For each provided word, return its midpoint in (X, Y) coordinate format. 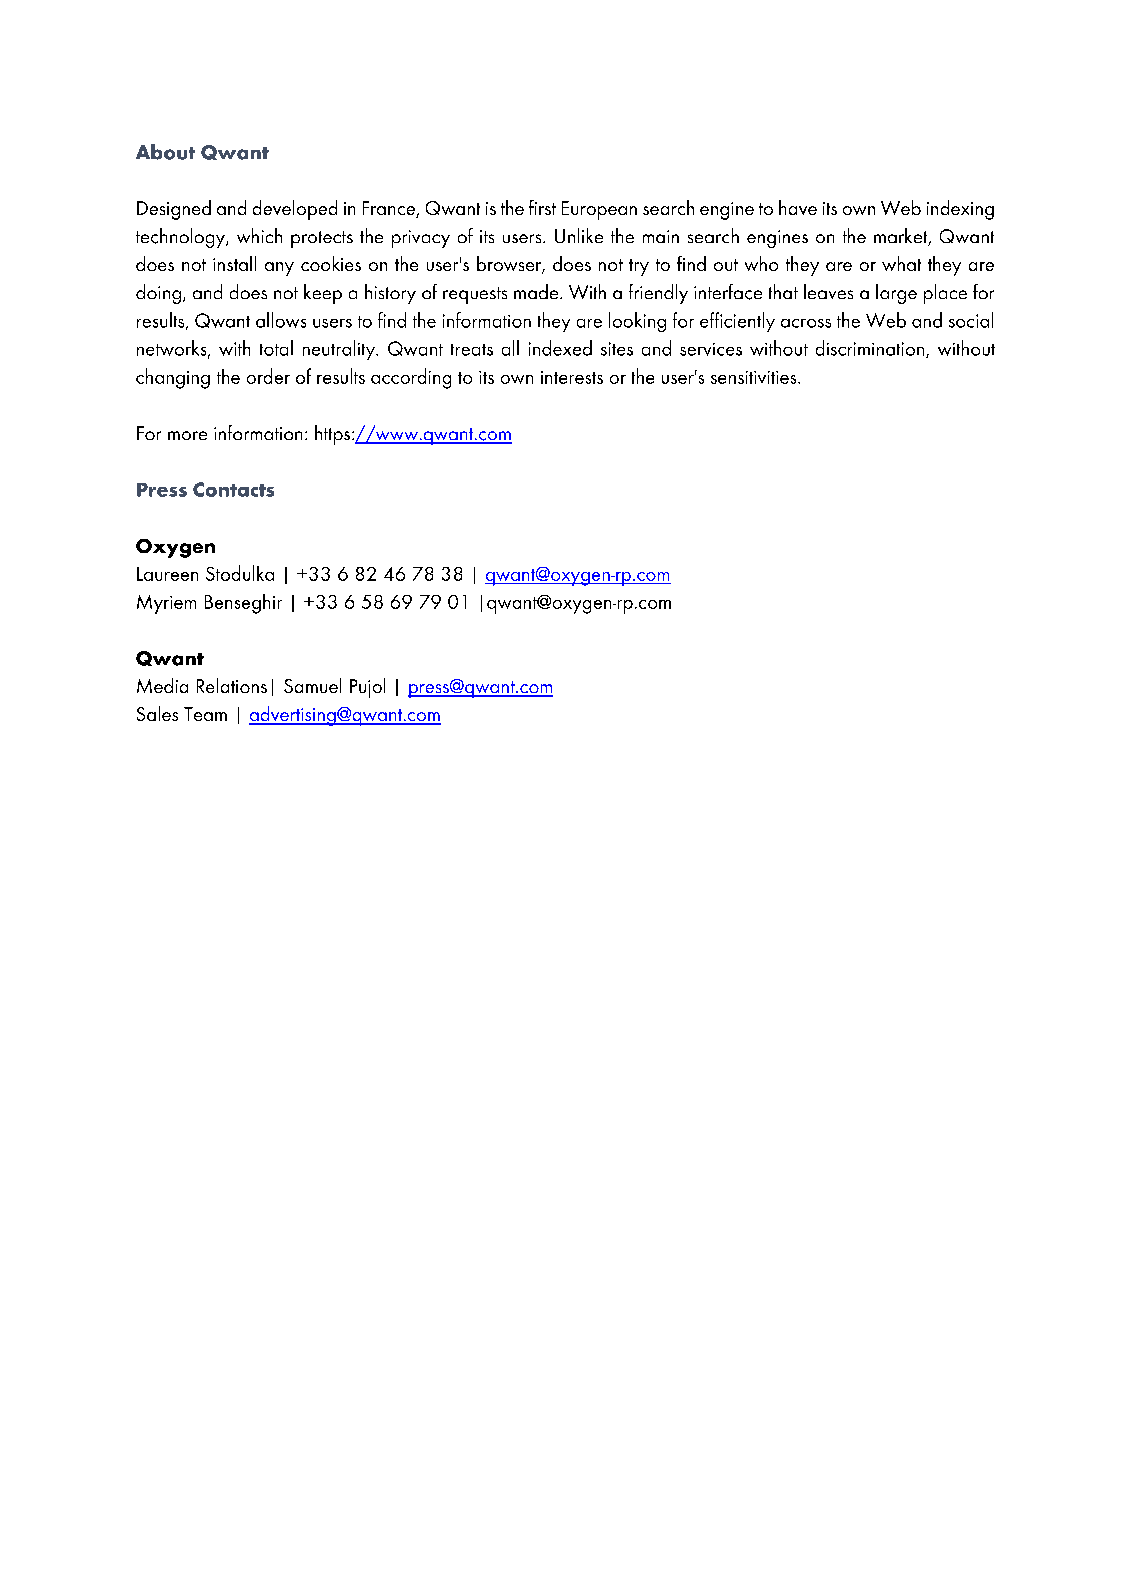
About (165, 152)
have (798, 207)
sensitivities (755, 377)
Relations (232, 685)
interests (572, 377)
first (542, 207)
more (187, 435)
